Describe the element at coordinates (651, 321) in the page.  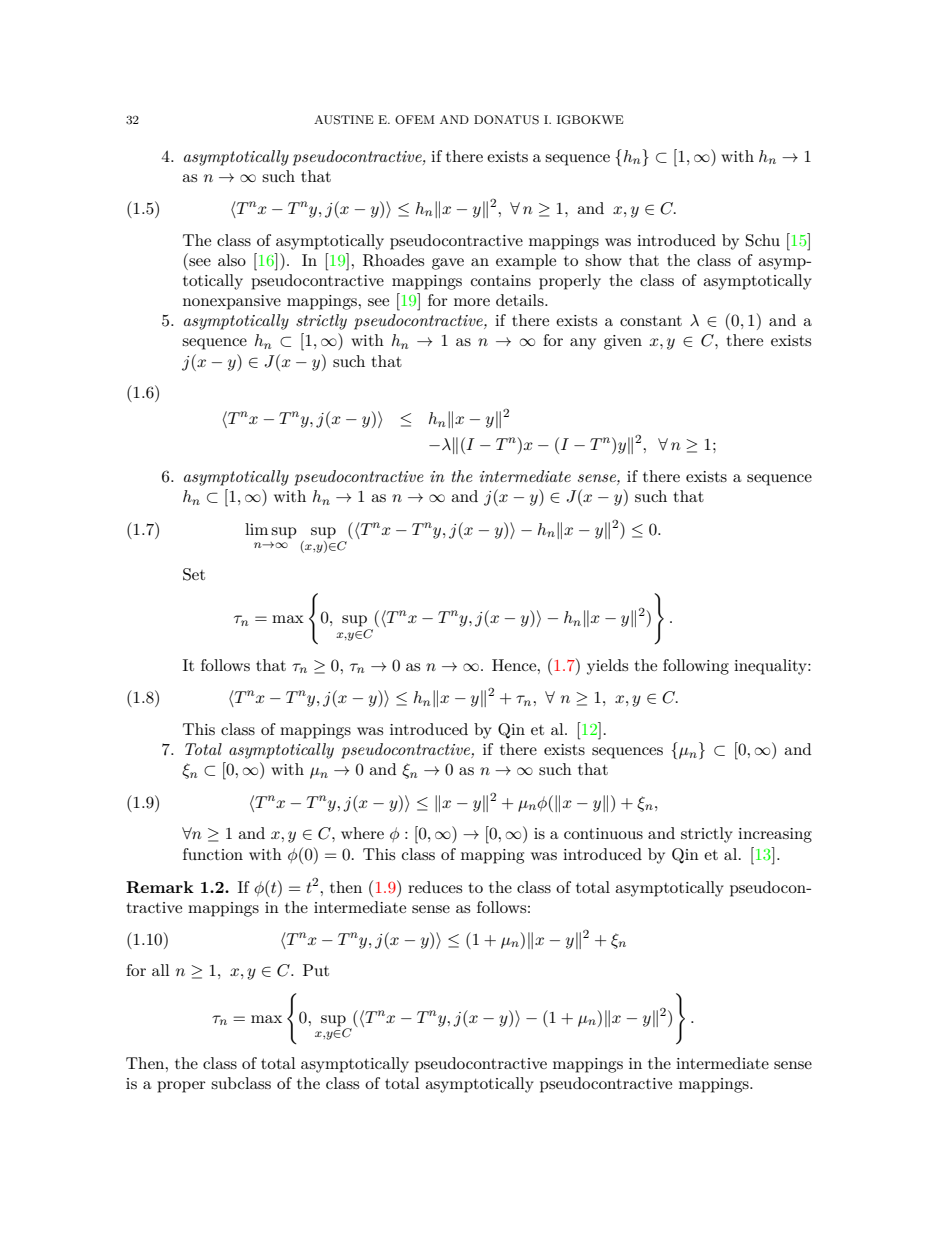
I see `constant` at that location.
